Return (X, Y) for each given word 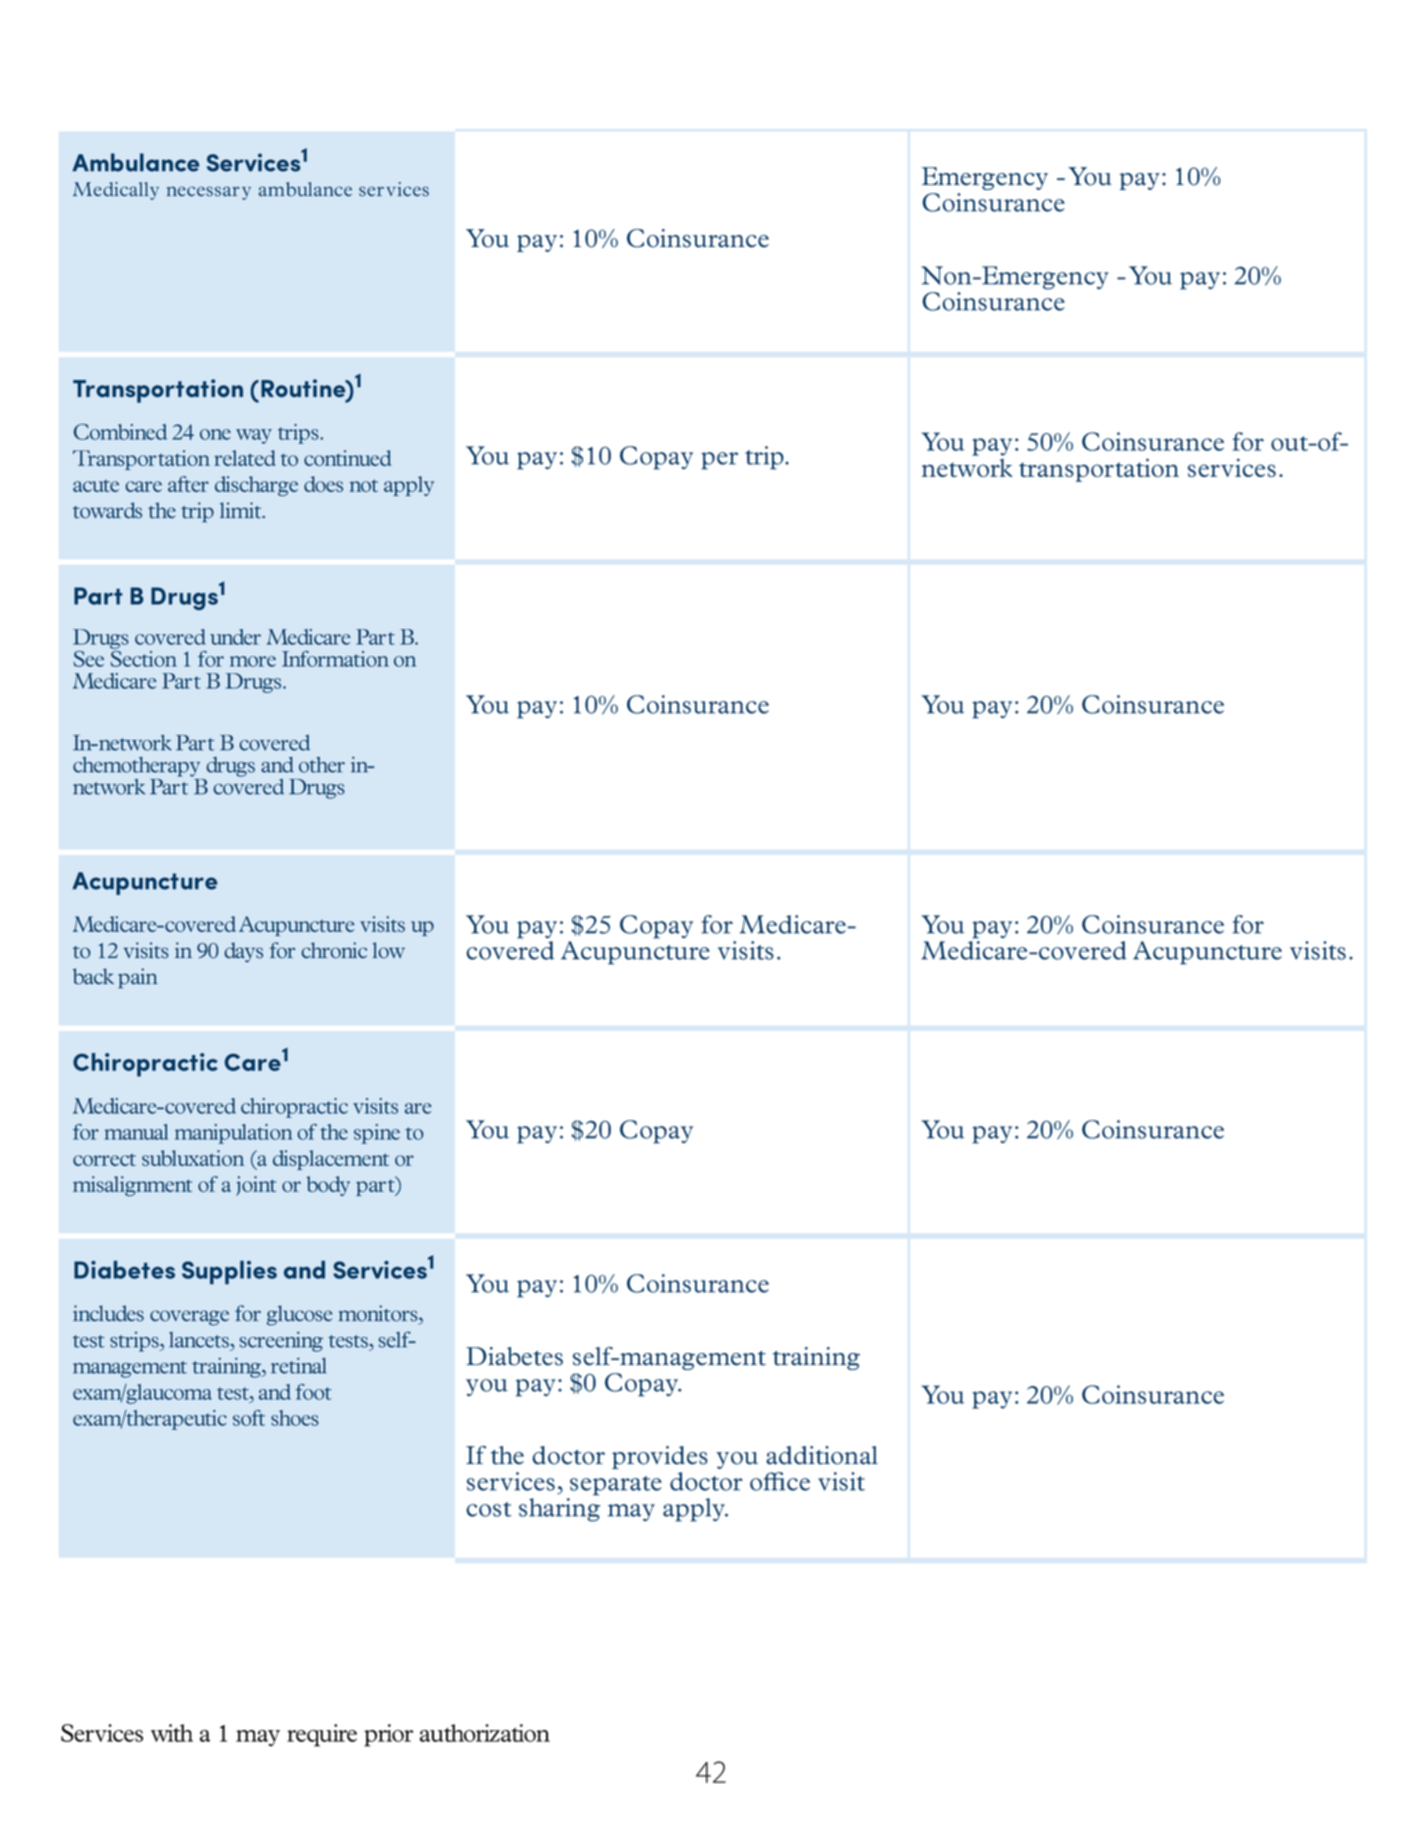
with (172, 1733)
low (388, 950)
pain (138, 978)
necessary (209, 193)
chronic (334, 950)
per (719, 461)
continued (347, 458)
